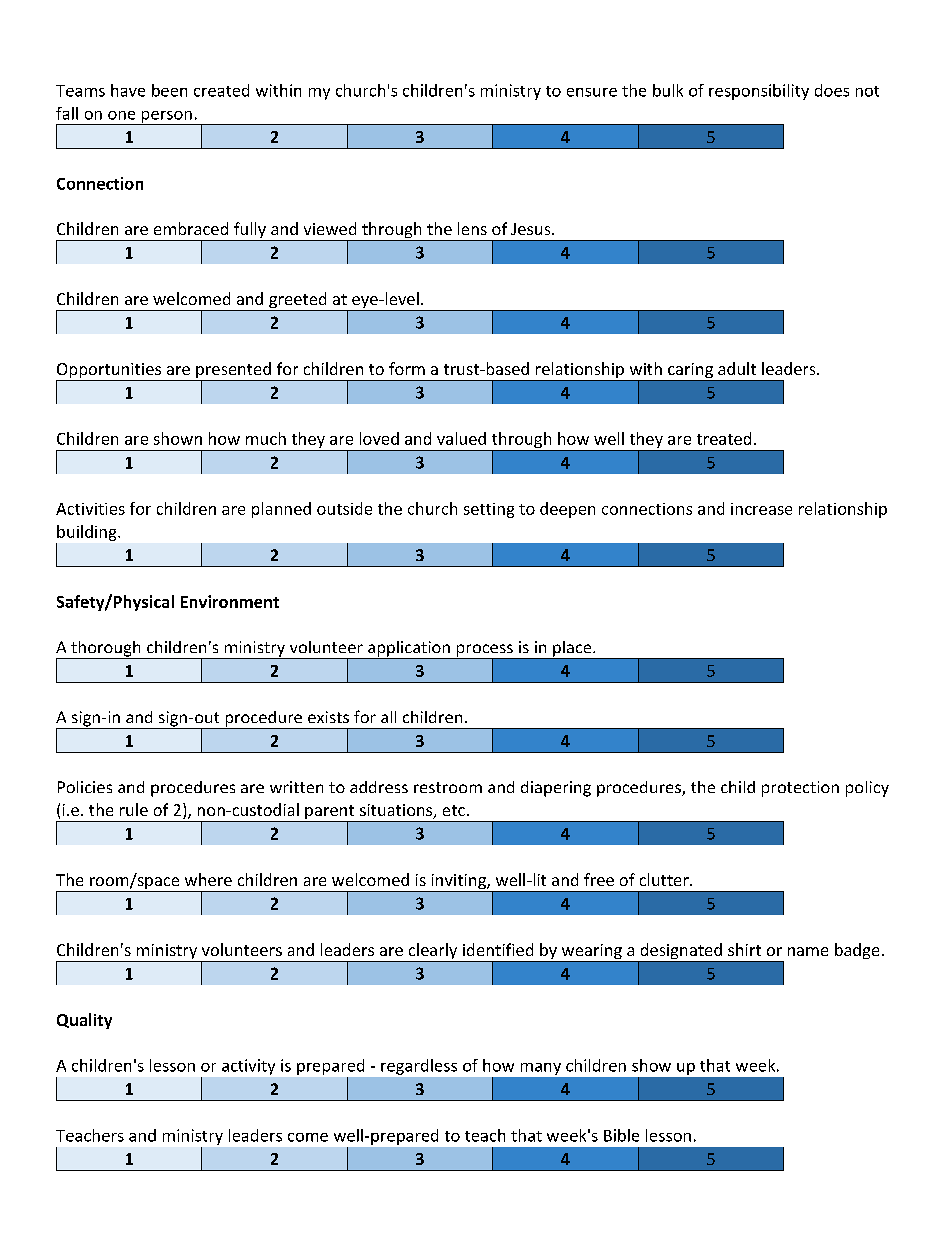  What do you see at coordinates (737, 368) in the document?
I see `adult` at bounding box center [737, 368].
